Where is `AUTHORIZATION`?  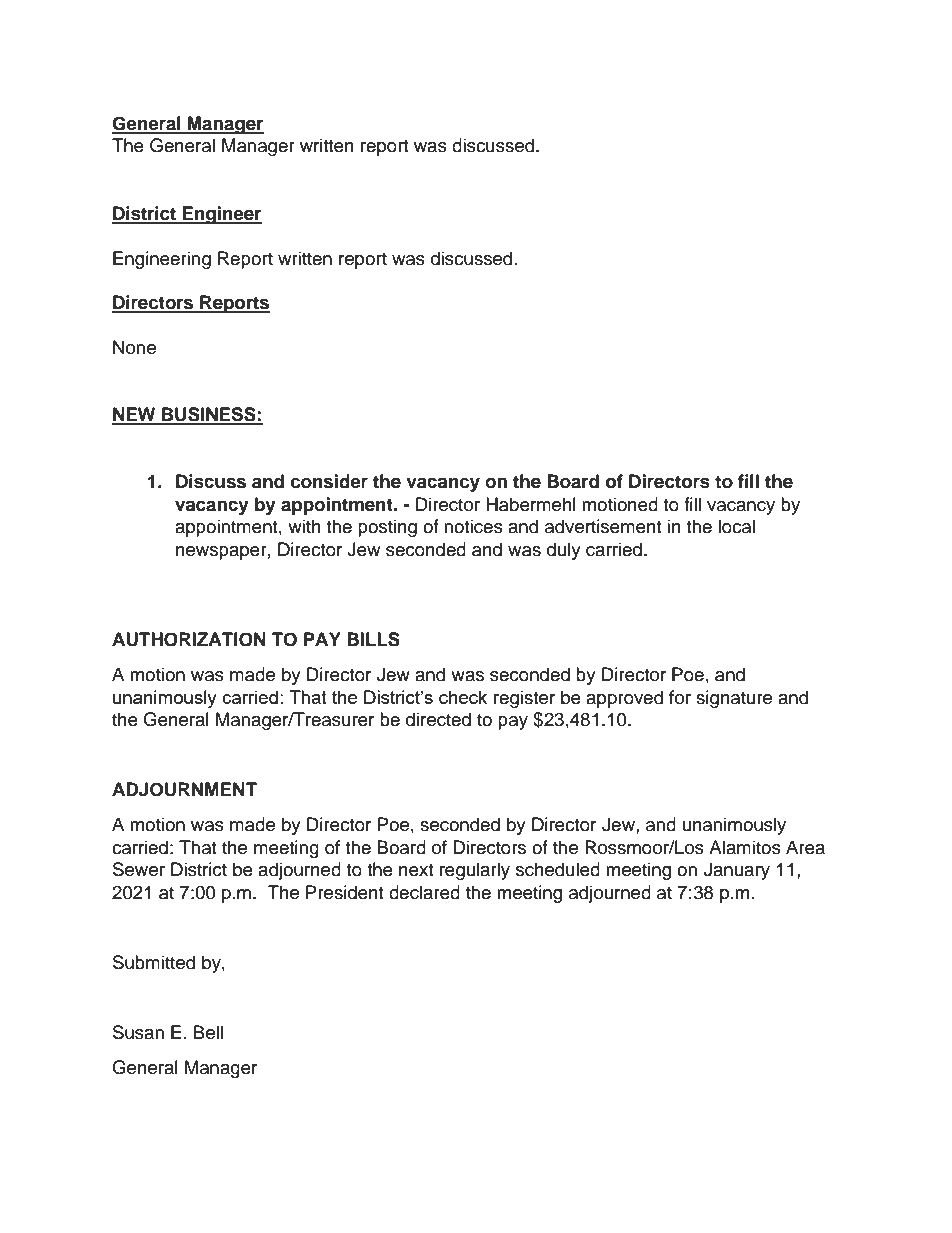
AUTHORIZATION is located at coordinates (189, 639).
